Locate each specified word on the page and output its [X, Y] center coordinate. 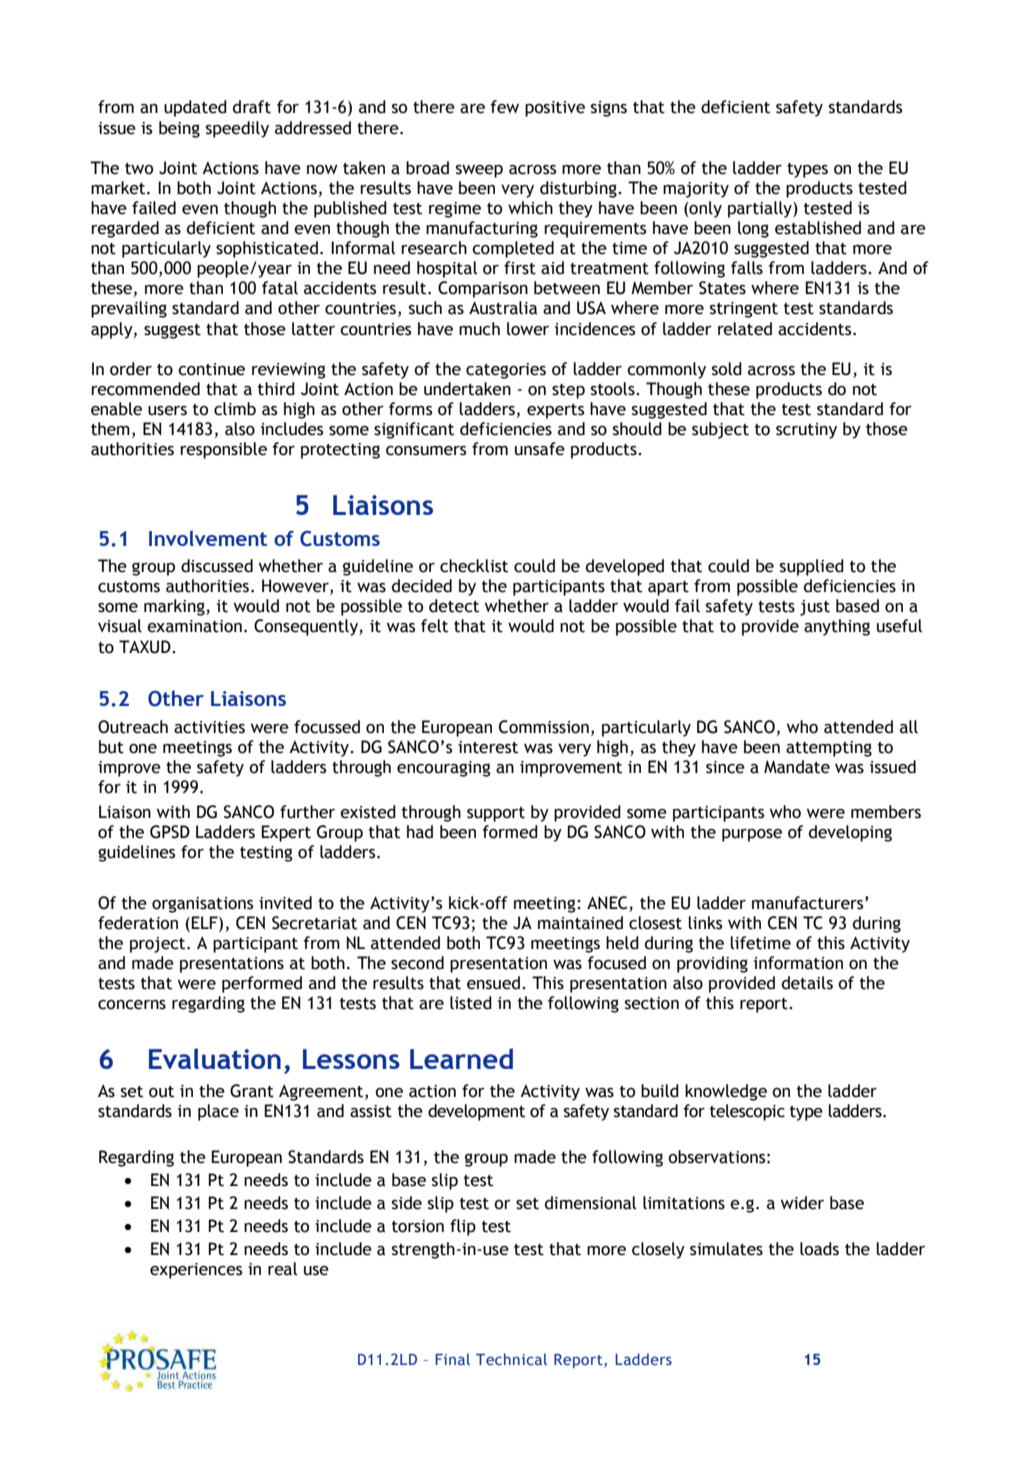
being [179, 129]
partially [761, 209]
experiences [196, 1271]
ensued [493, 983]
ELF [205, 922]
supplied [812, 567]
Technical [511, 1359]
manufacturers [809, 903]
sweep [479, 171]
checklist [474, 566]
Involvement [208, 538]
